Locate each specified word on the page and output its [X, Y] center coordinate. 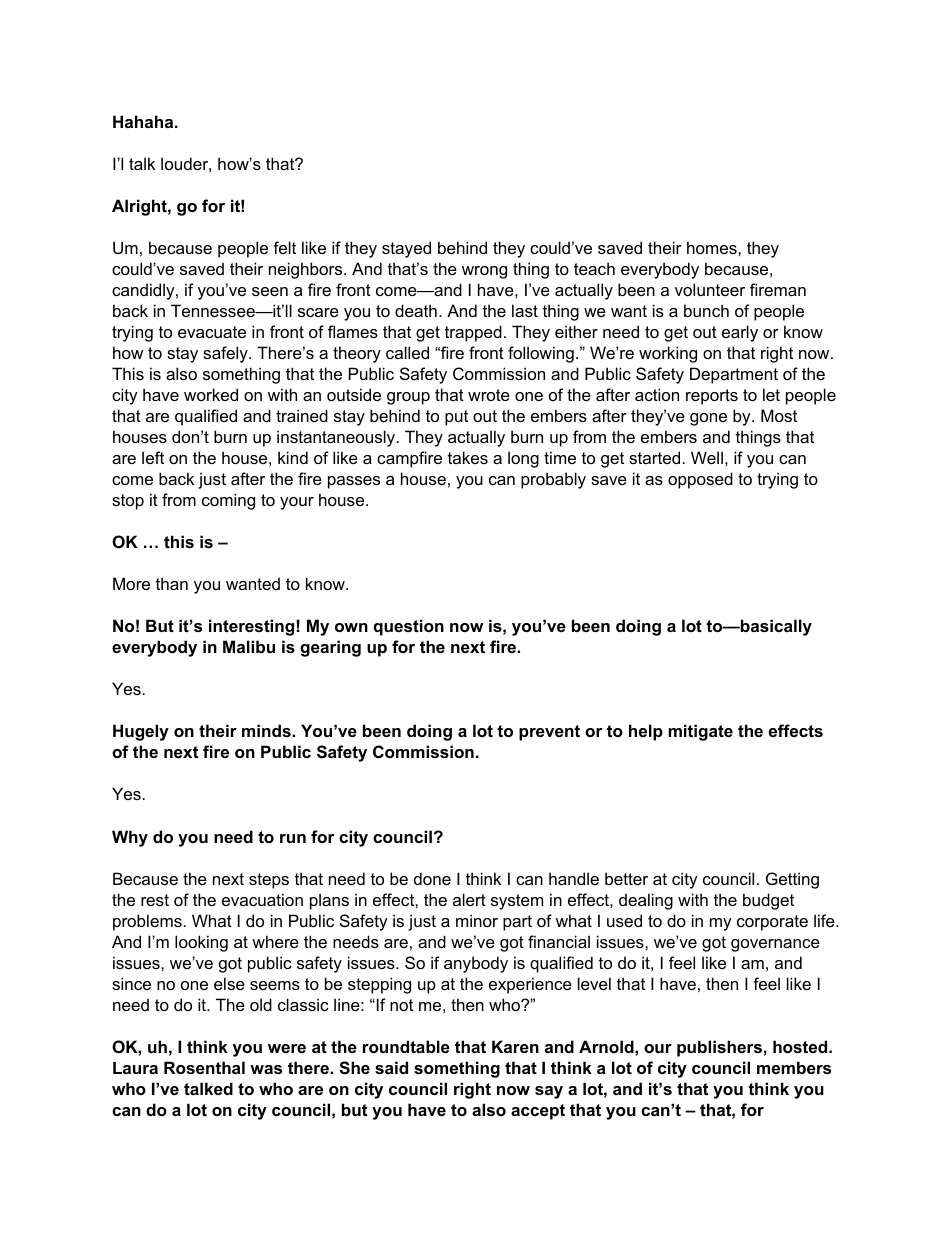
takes [468, 457]
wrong [484, 272]
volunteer [710, 289]
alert [469, 899]
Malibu [249, 646]
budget [768, 901]
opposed [700, 480]
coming [228, 501]
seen [270, 291]
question [408, 627]
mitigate [700, 732]
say [549, 1092]
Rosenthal [204, 1067]
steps [269, 881]
